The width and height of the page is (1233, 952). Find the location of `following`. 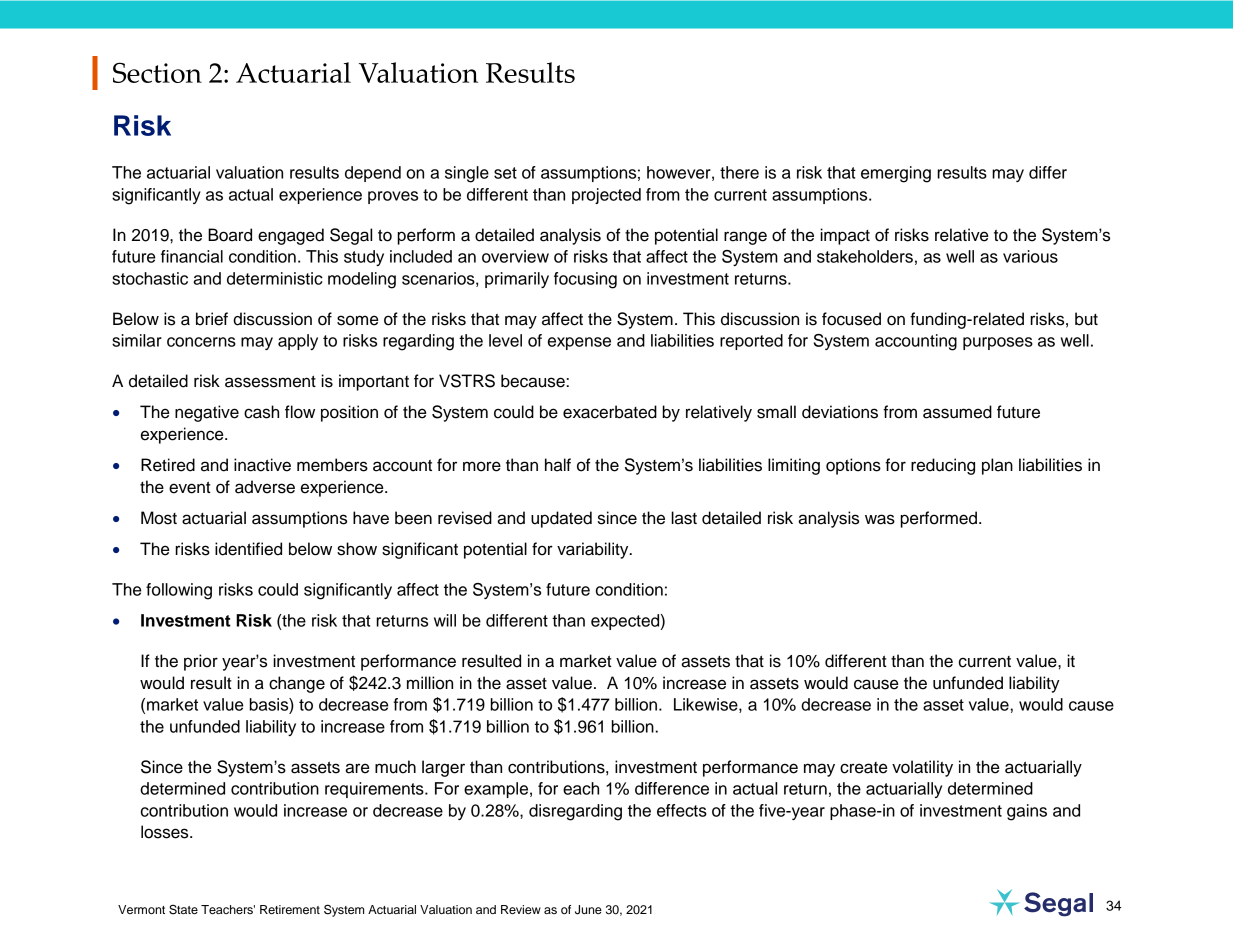

following is located at coordinates (179, 591).
